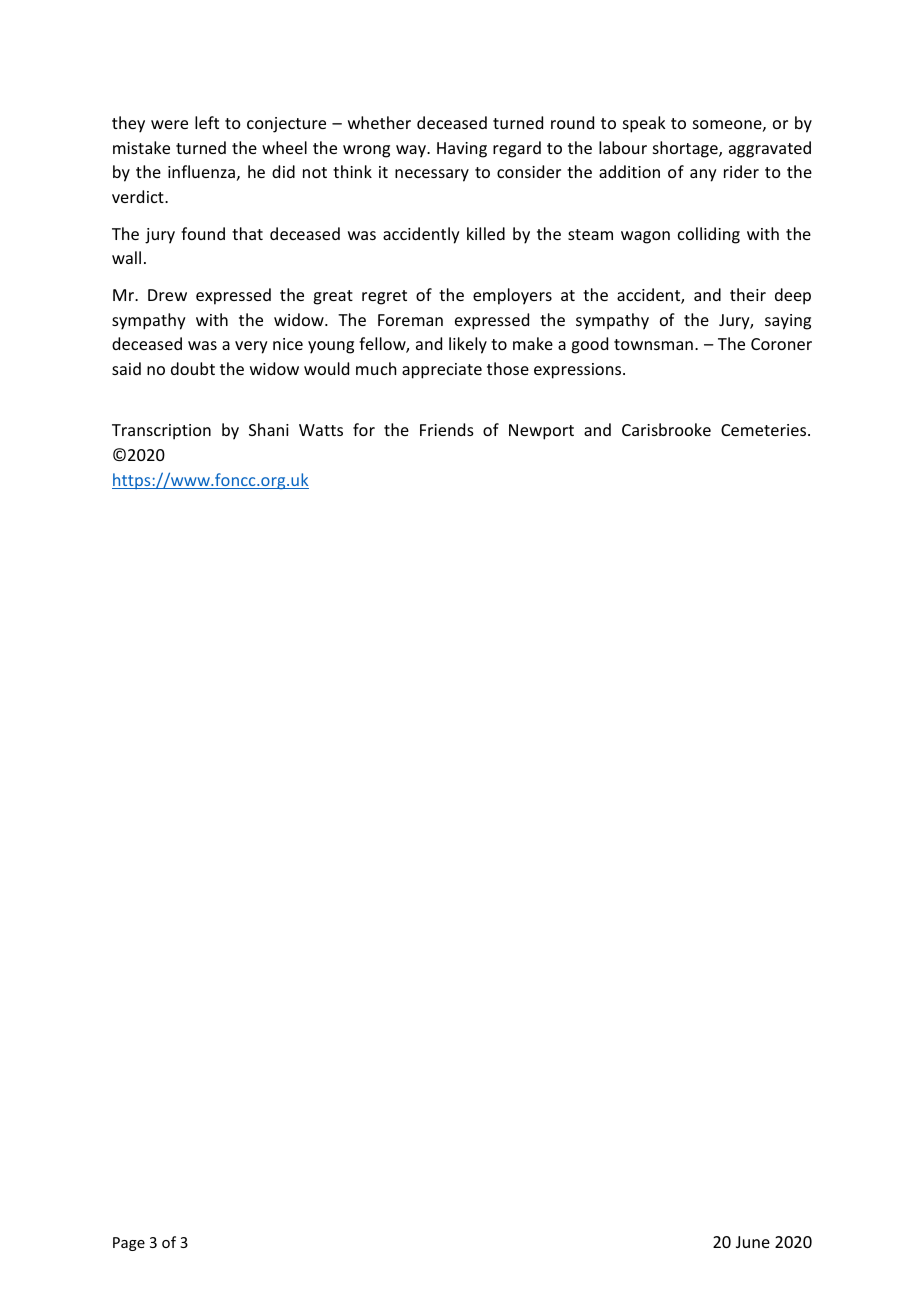 This screenshot has height=1308, width=924. What do you see at coordinates (462, 150) in the screenshot?
I see `Having` at bounding box center [462, 150].
